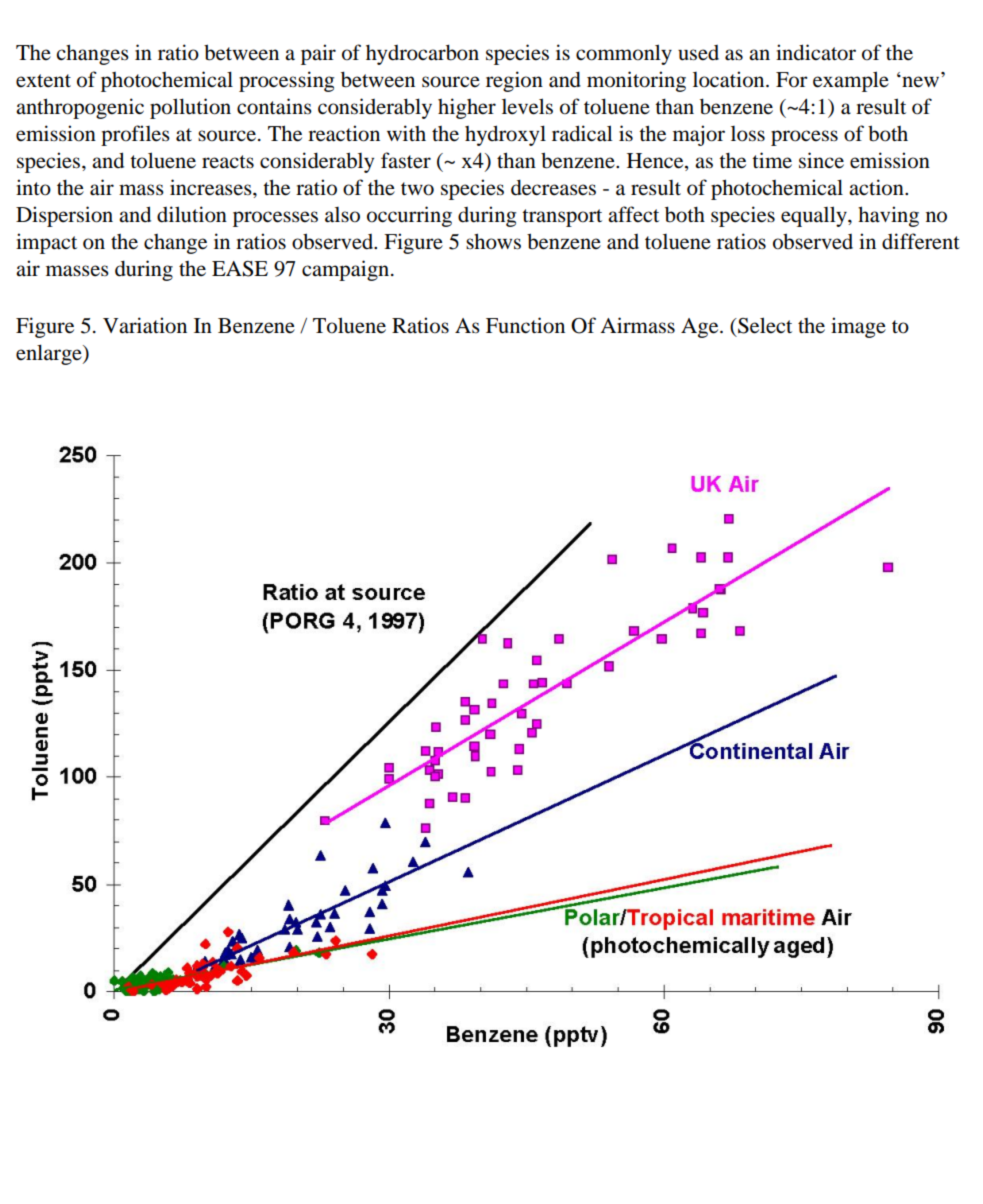 The height and width of the document is (1204, 983). I want to click on indicator, so click(816, 52).
